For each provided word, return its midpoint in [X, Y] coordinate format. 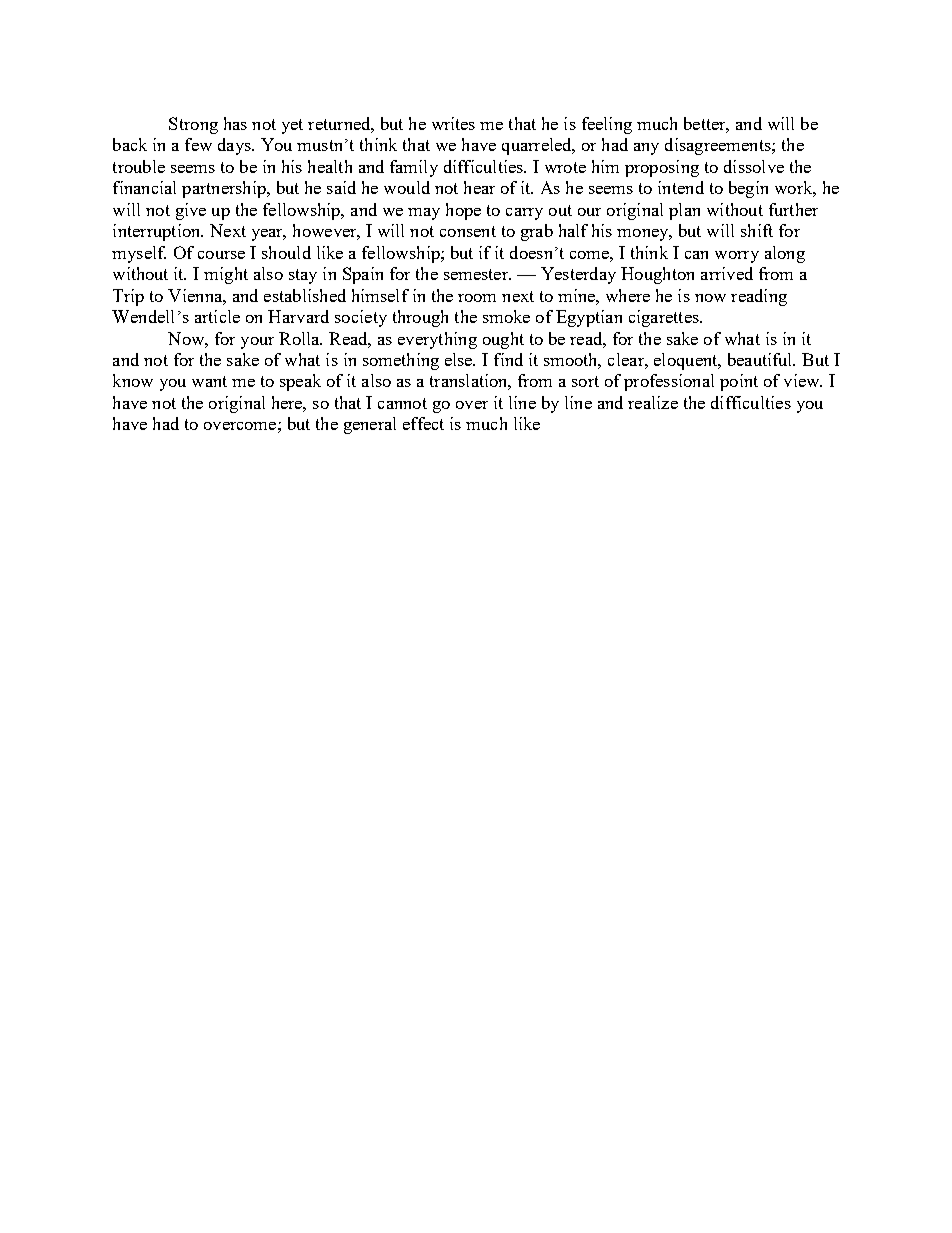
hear [479, 187]
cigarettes [665, 318]
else [460, 359]
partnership [225, 189]
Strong [193, 125]
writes [453, 123]
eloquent [687, 361]
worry [737, 257]
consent [468, 231]
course [221, 255]
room [477, 298]
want [209, 381]
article [217, 316]
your [257, 343]
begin [748, 189]
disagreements [719, 146]
